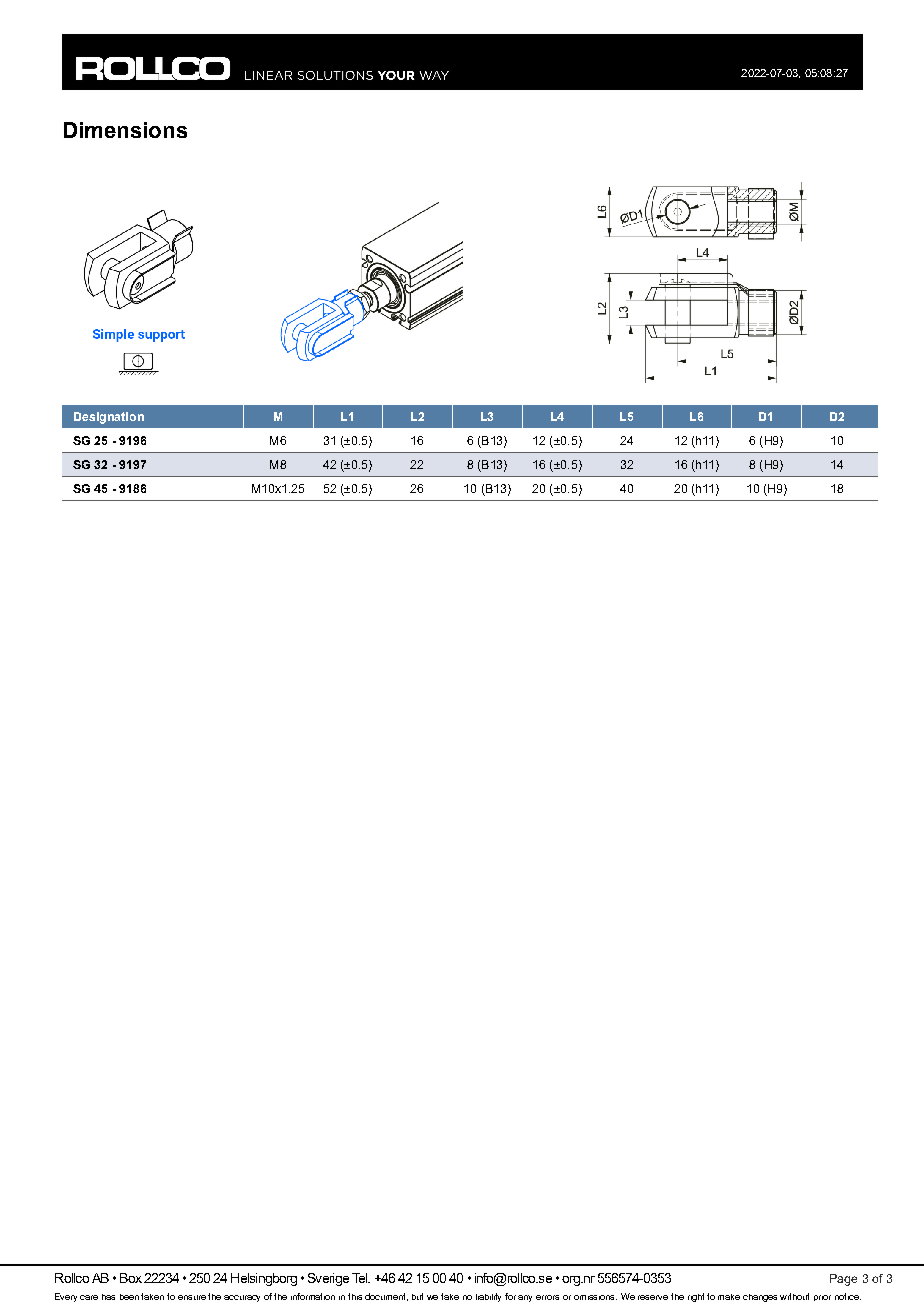 Image resolution: width=924 pixels, height=1308 pixels. What do you see at coordinates (794, 1296) in the screenshot?
I see `without` at bounding box center [794, 1296].
